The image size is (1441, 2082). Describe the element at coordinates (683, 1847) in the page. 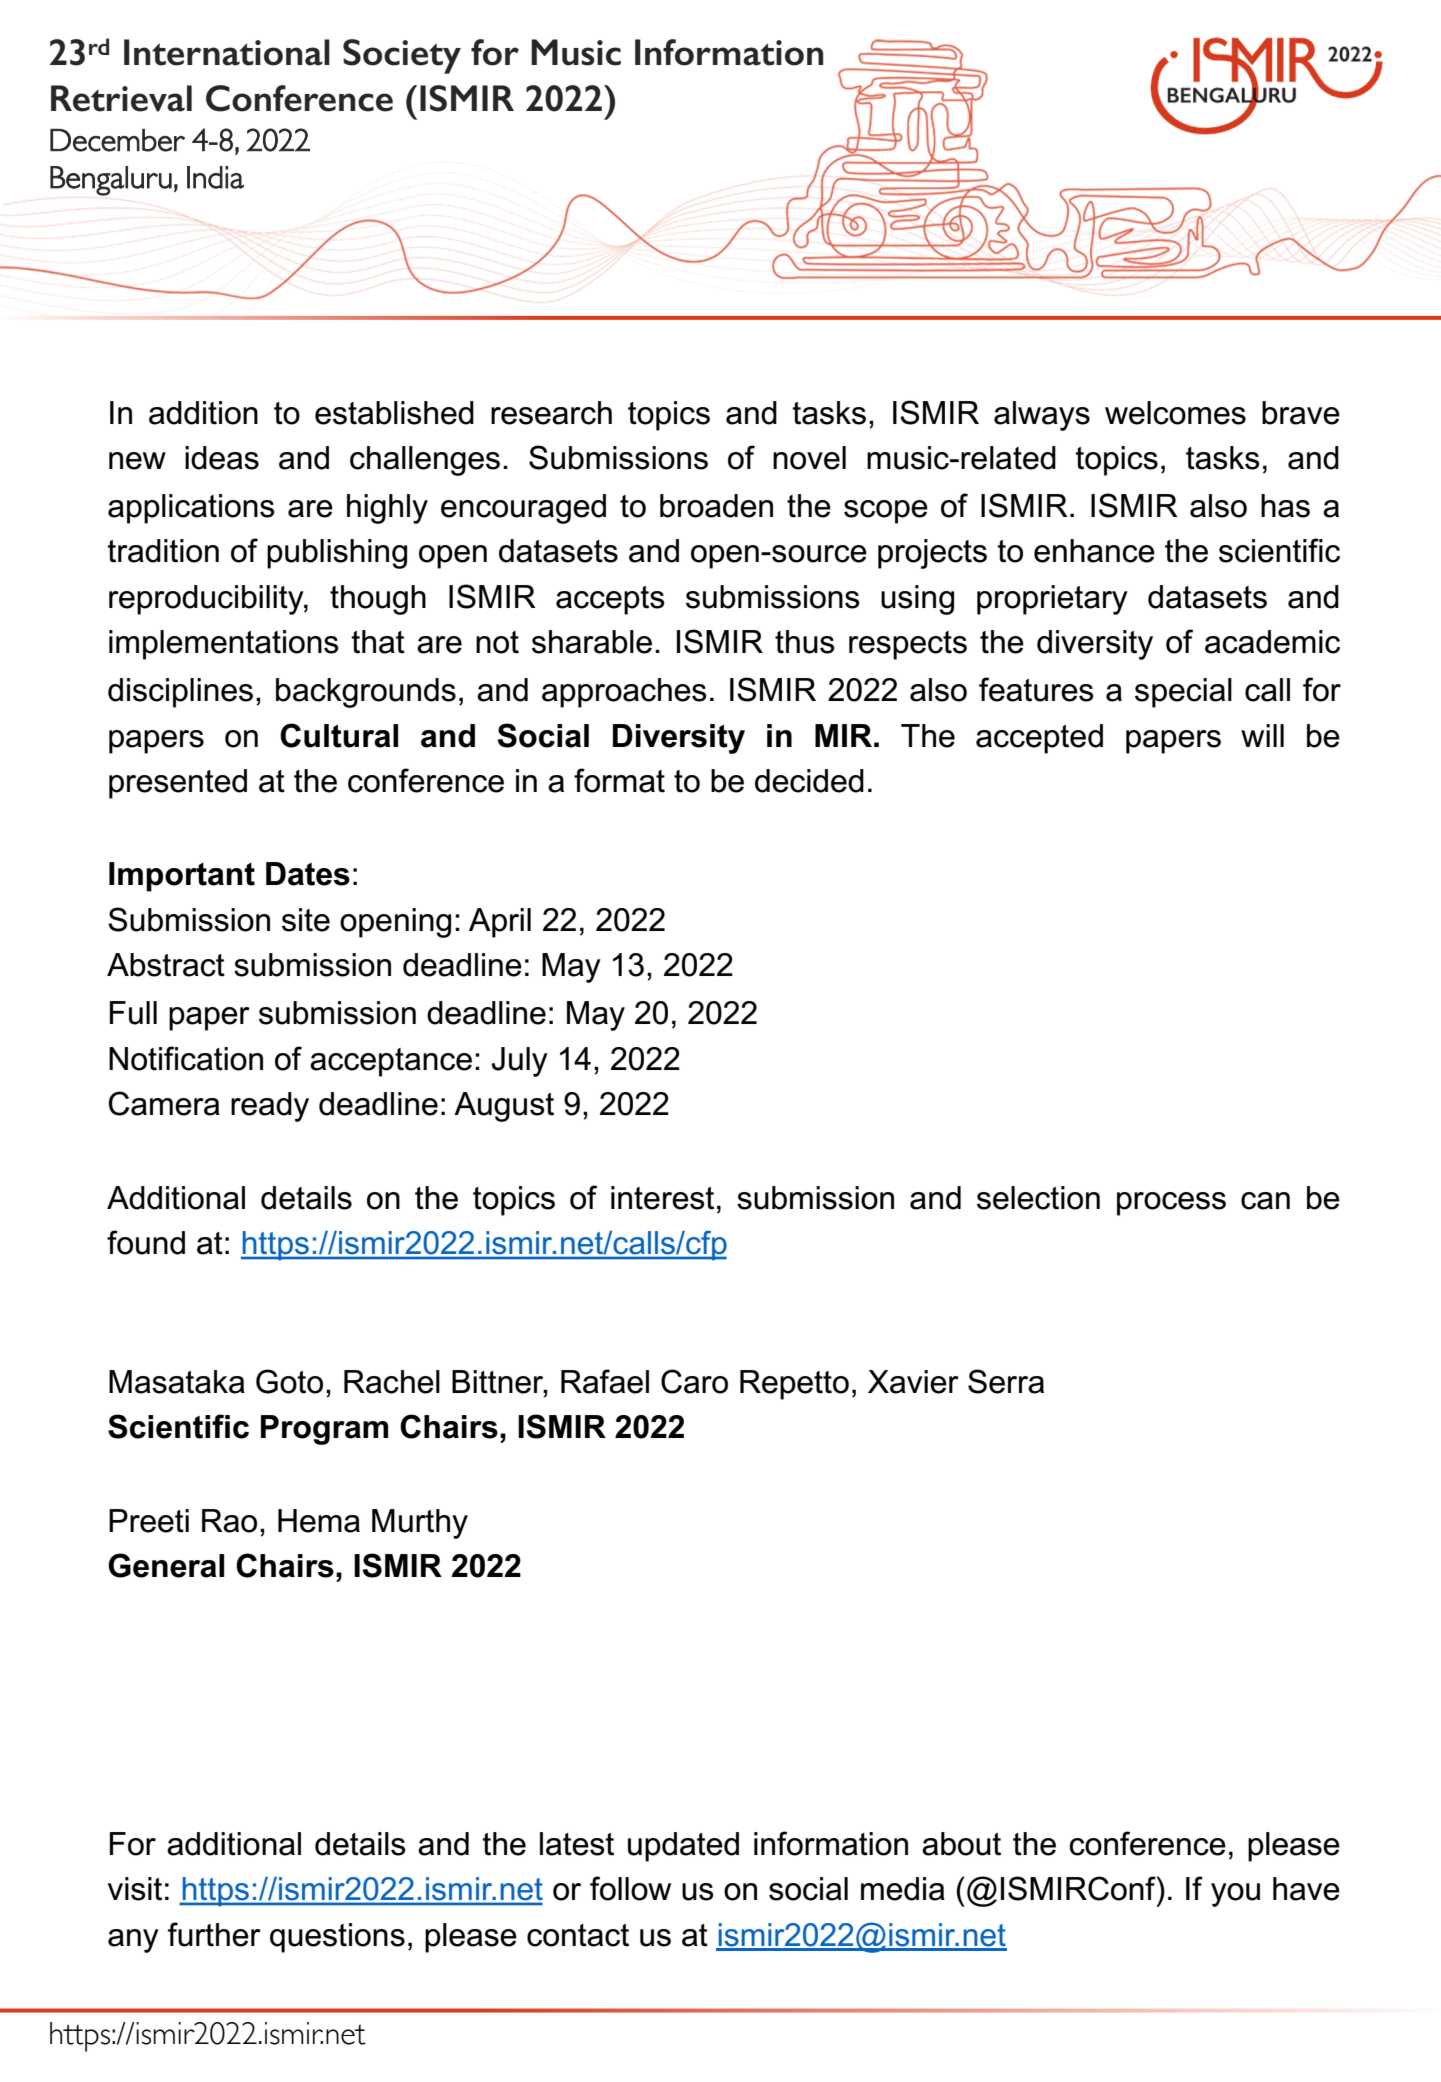

I see `updated` at that location.
